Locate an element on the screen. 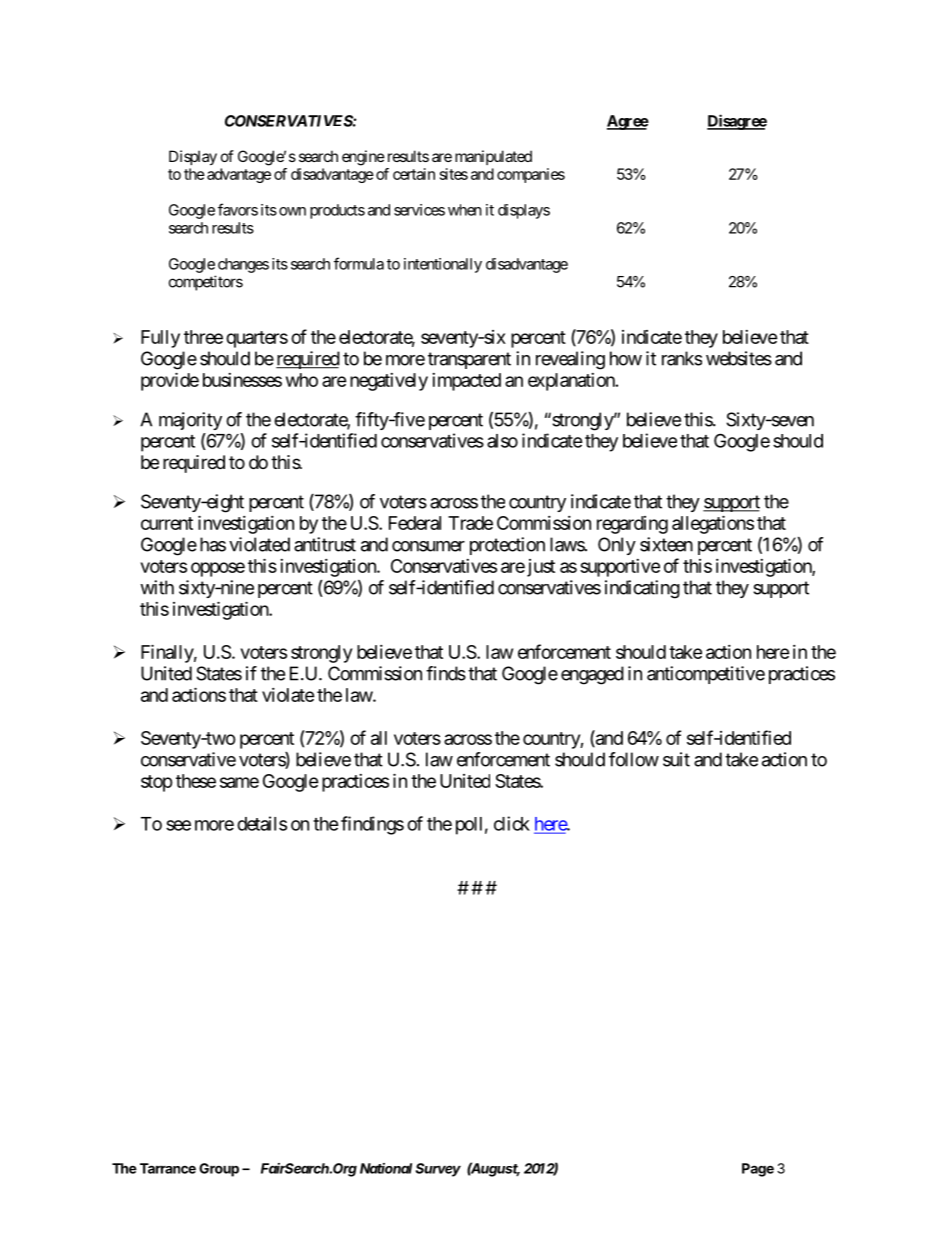  how is located at coordinates (626, 358).
